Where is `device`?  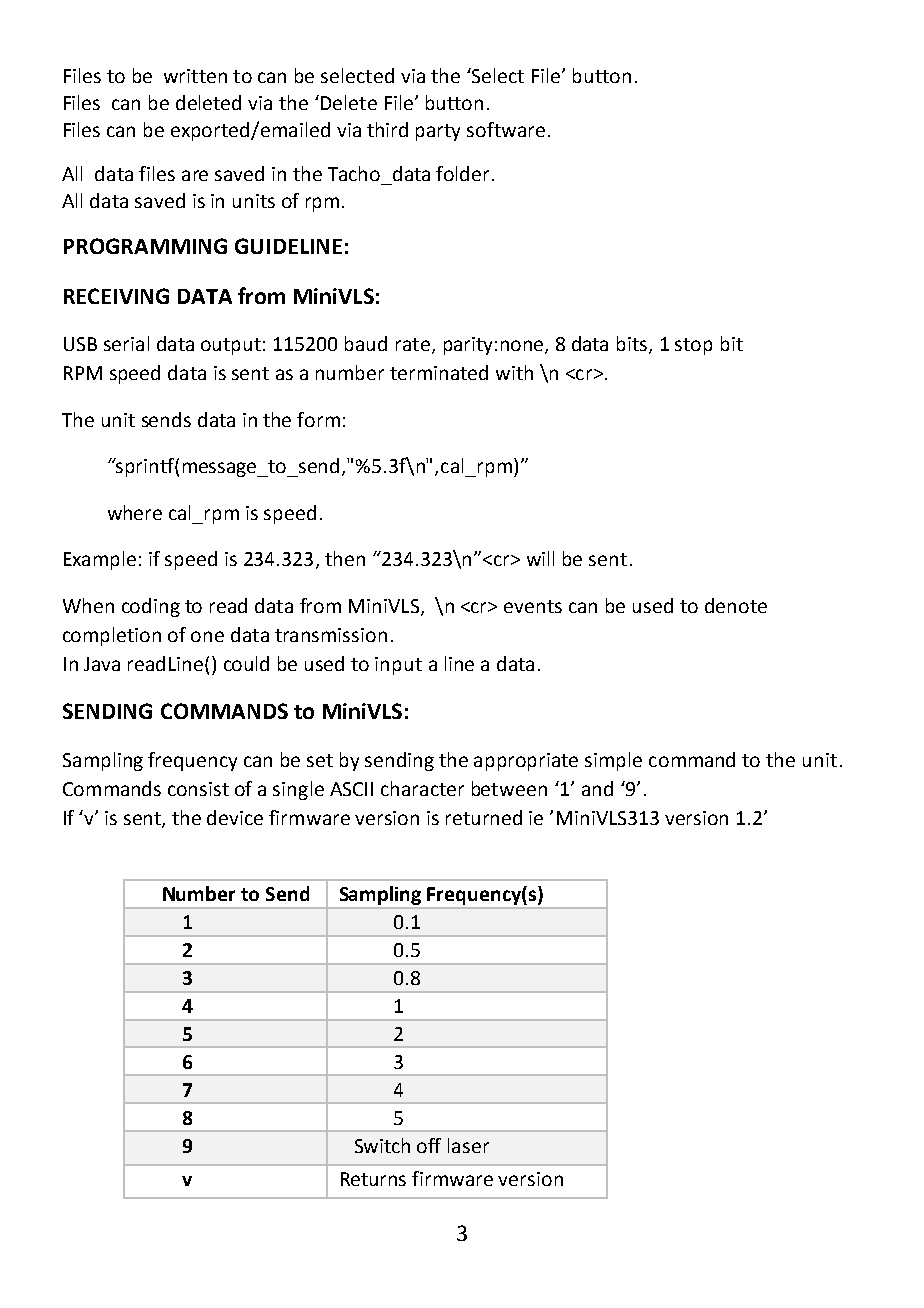
device is located at coordinates (235, 817).
